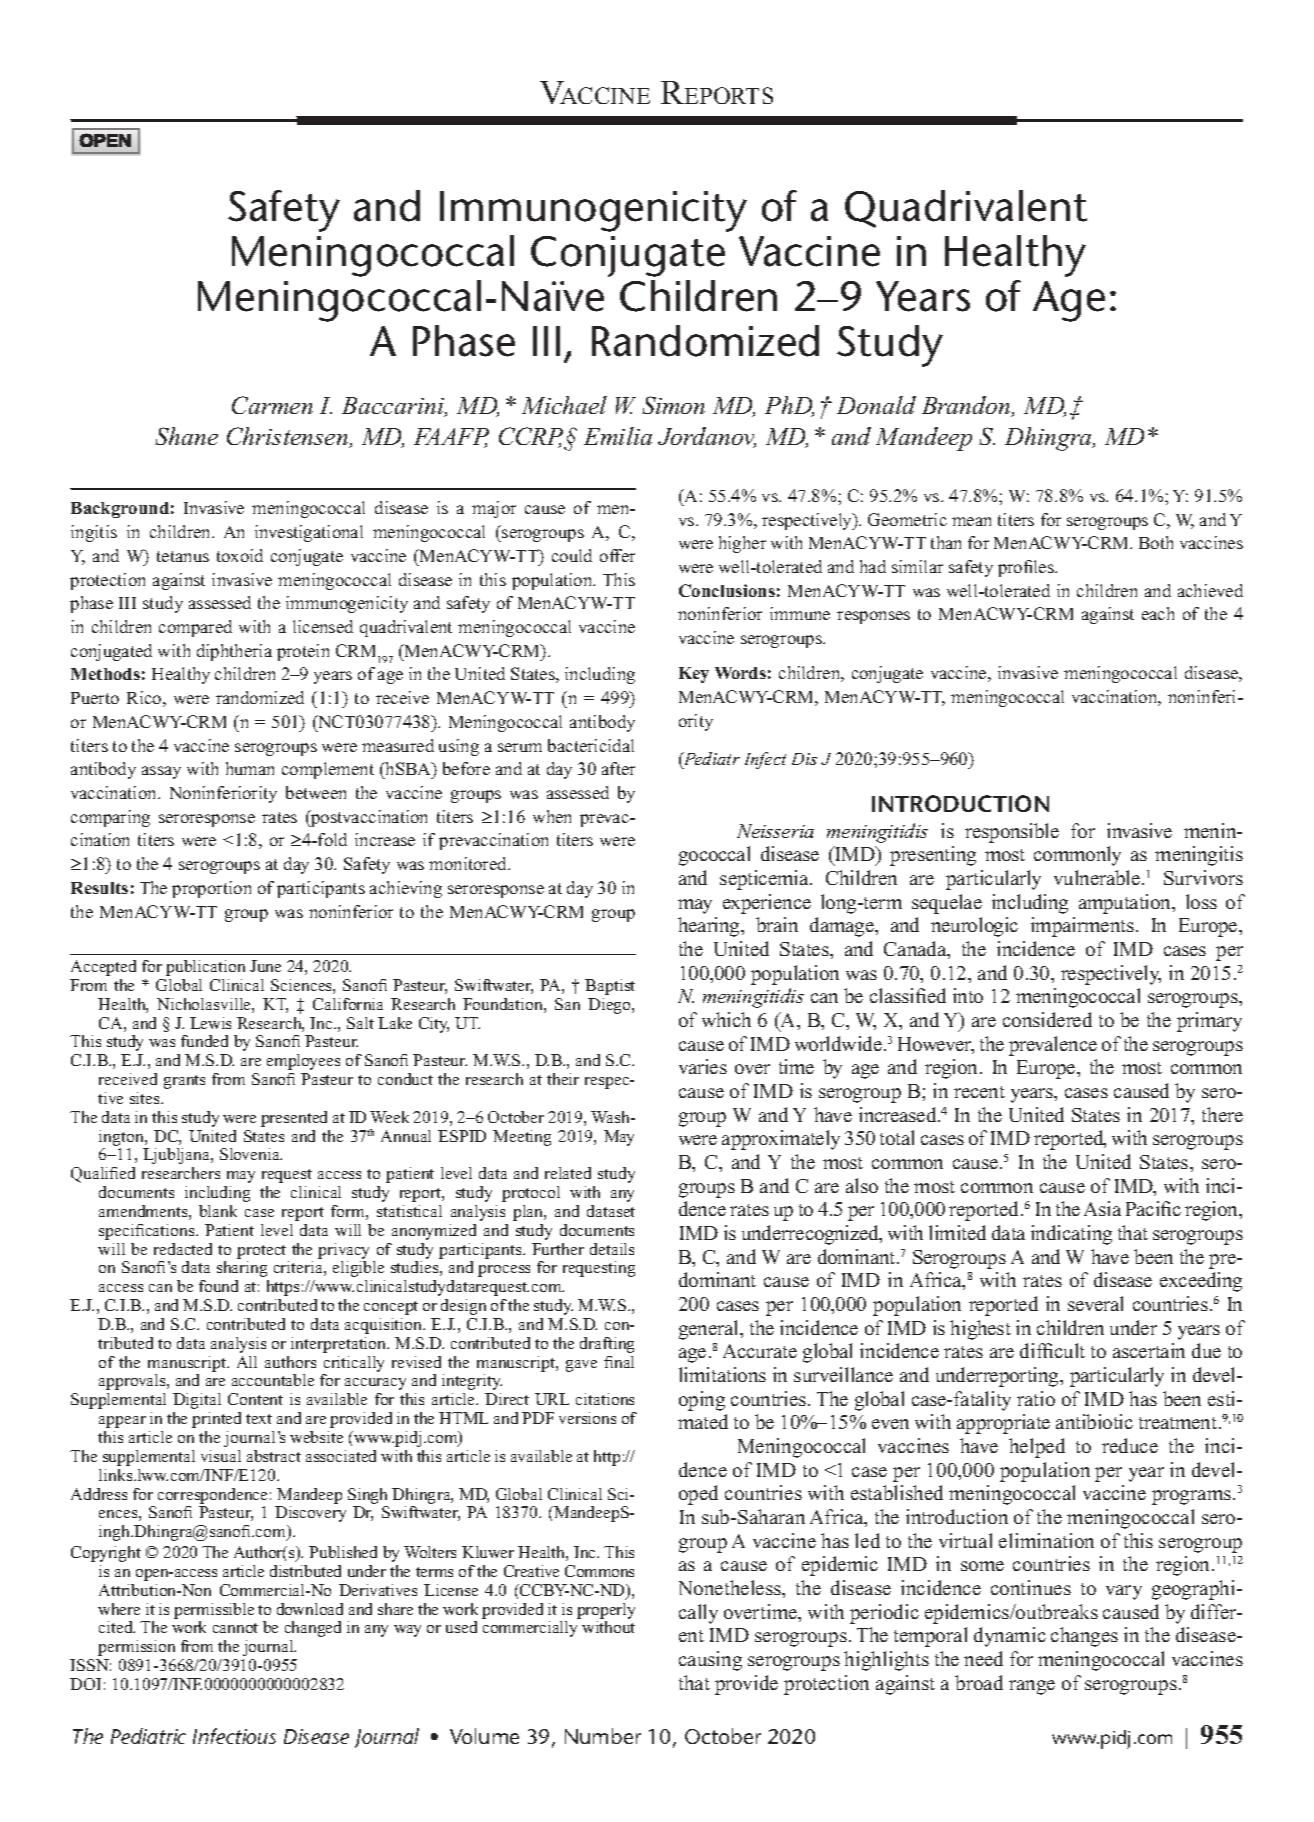  What do you see at coordinates (184, 1082) in the screenshot?
I see `grants` at bounding box center [184, 1082].
